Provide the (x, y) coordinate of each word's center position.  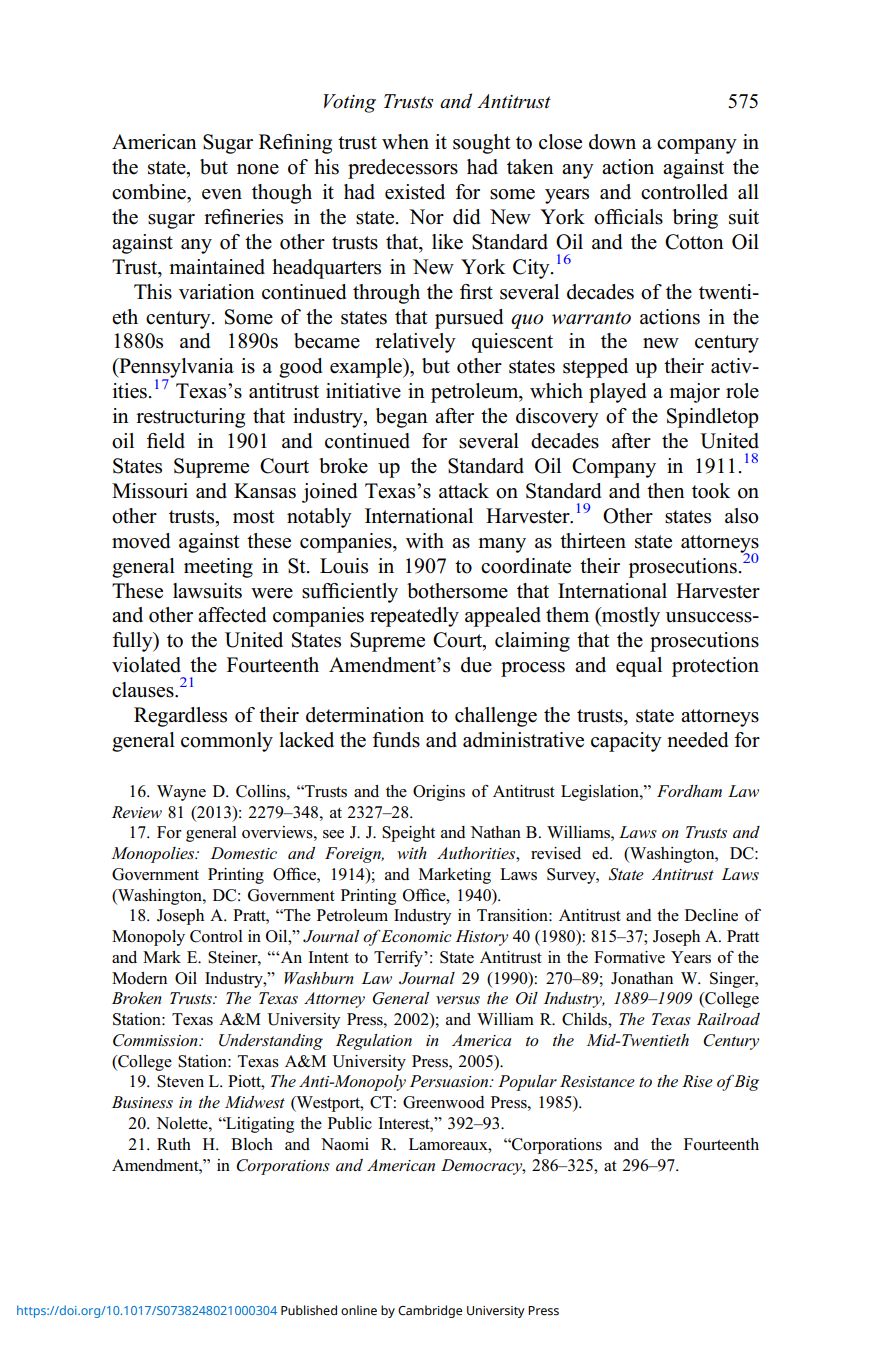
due (476, 665)
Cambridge (430, 1311)
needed (697, 740)
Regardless (180, 717)
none (258, 169)
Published (309, 1310)
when (405, 142)
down (612, 142)
